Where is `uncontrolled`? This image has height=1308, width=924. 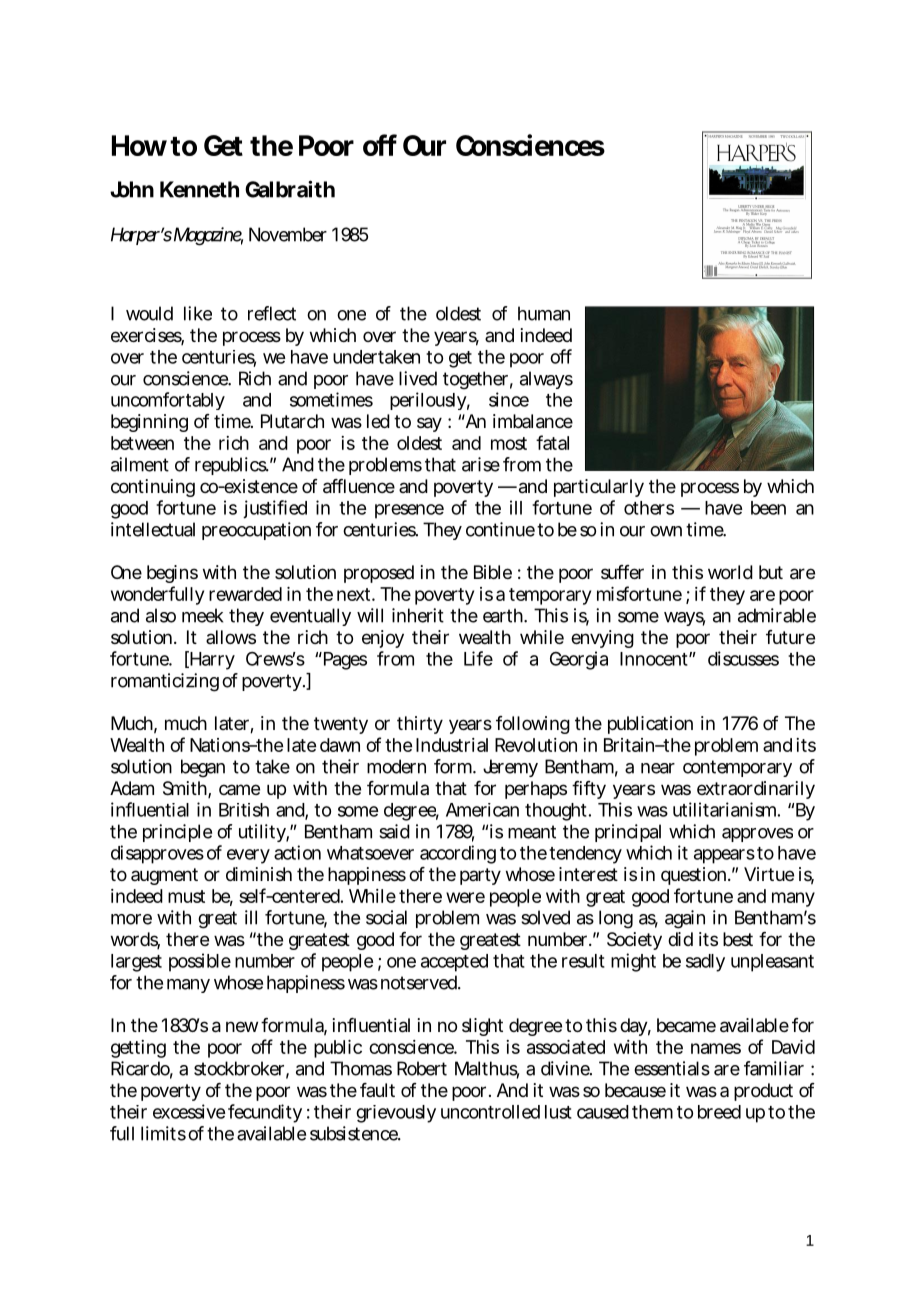
uncontrolled is located at coordinates (490, 1112).
